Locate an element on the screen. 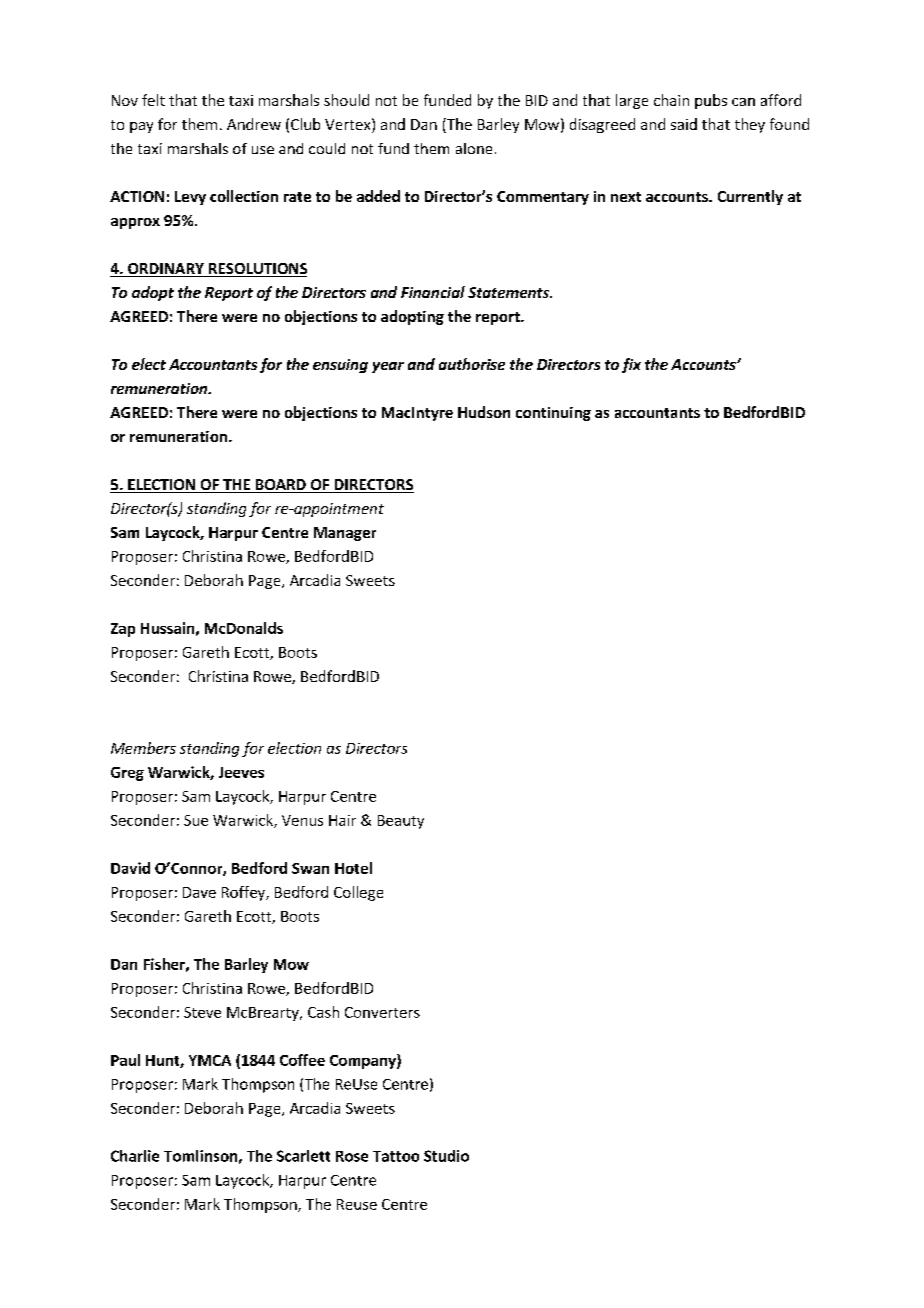  Beauty is located at coordinates (401, 822).
